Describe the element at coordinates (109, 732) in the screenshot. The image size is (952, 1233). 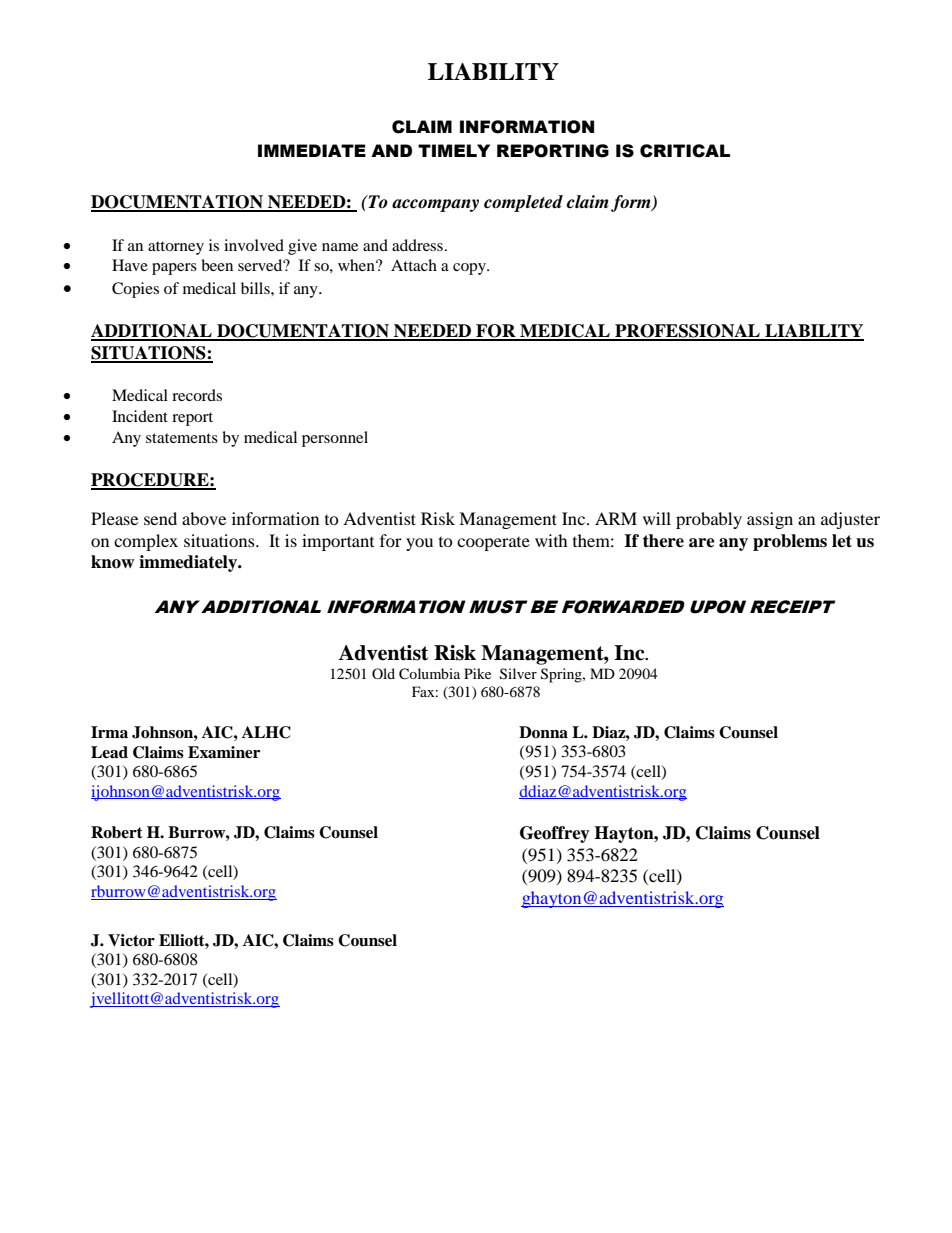
I see `Irma` at that location.
